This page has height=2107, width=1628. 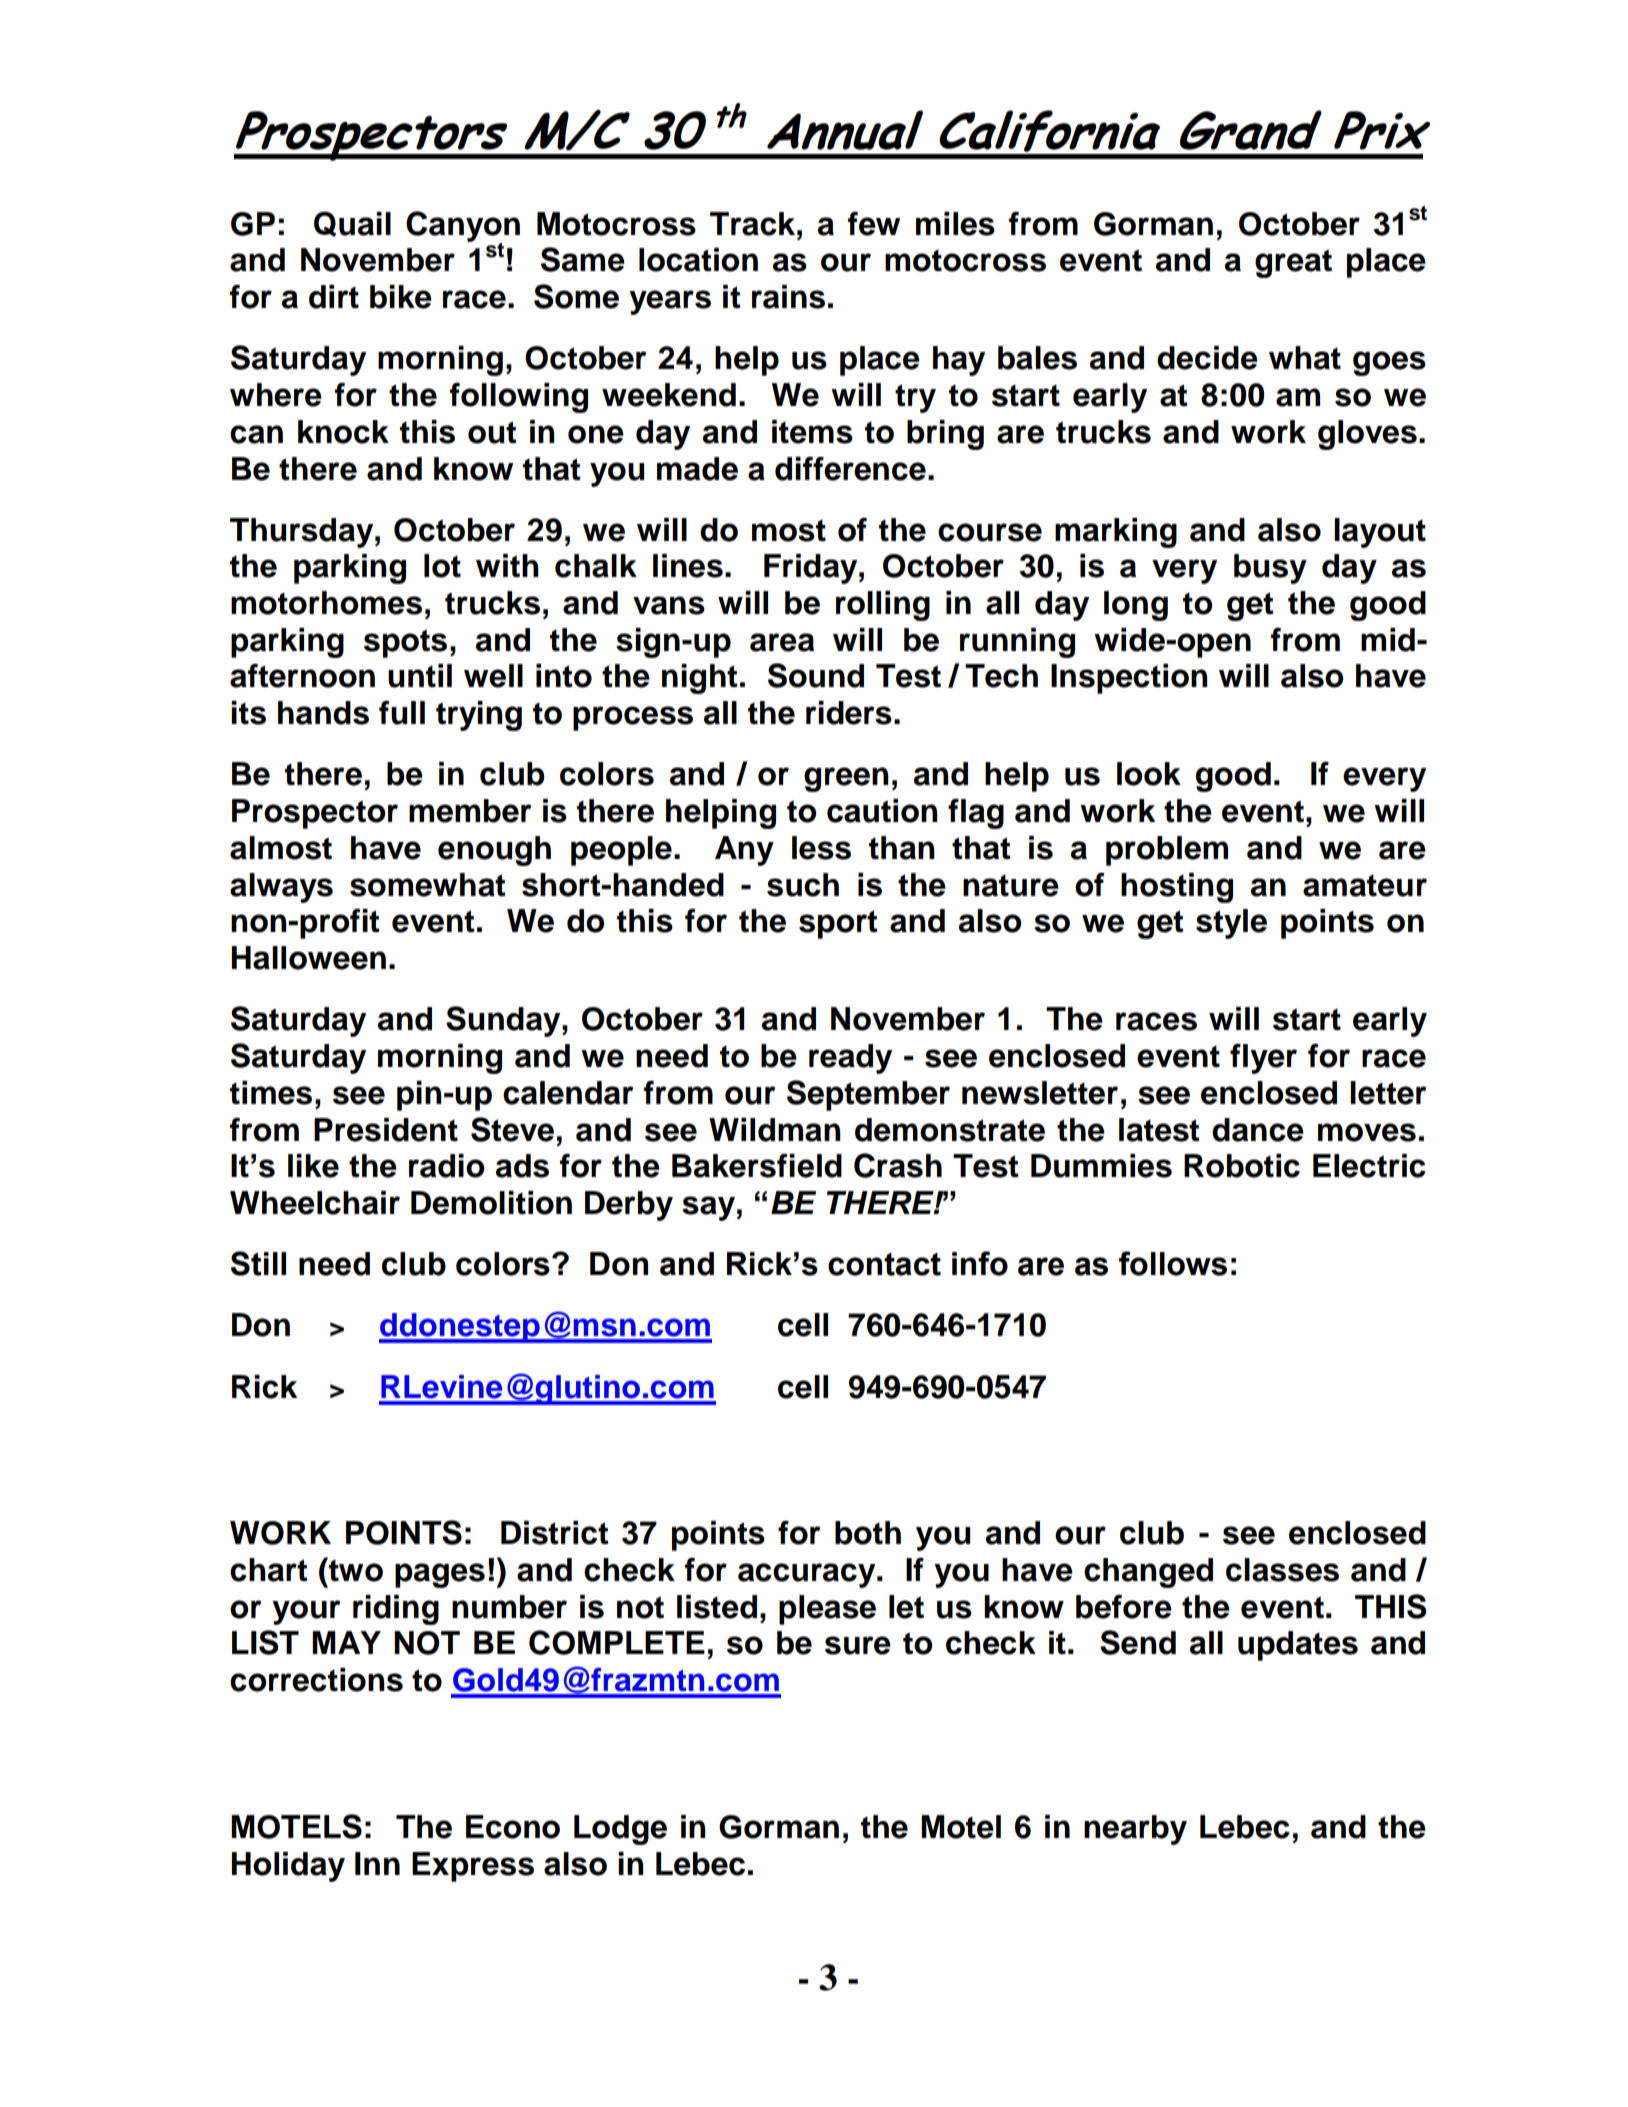 What do you see at coordinates (1293, 263) in the page?
I see `great` at bounding box center [1293, 263].
